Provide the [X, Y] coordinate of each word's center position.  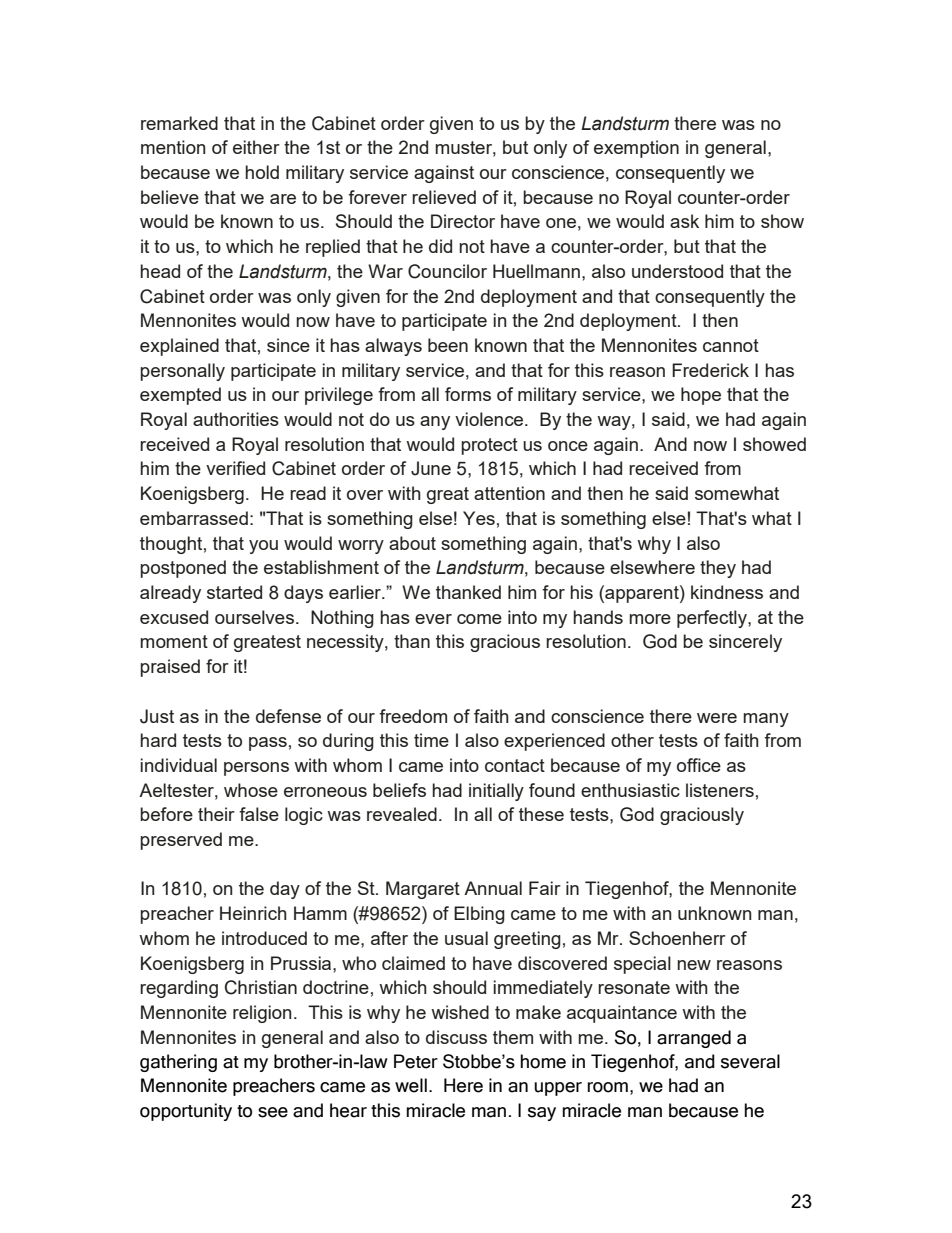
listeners [720, 790]
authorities [236, 419]
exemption [636, 149]
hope [701, 396]
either [256, 147]
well [411, 1085]
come [479, 619]
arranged [694, 1039]
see [273, 1112]
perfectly [713, 619]
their [216, 814]
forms [468, 394]
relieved [444, 197]
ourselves [254, 617]
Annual [493, 888]
